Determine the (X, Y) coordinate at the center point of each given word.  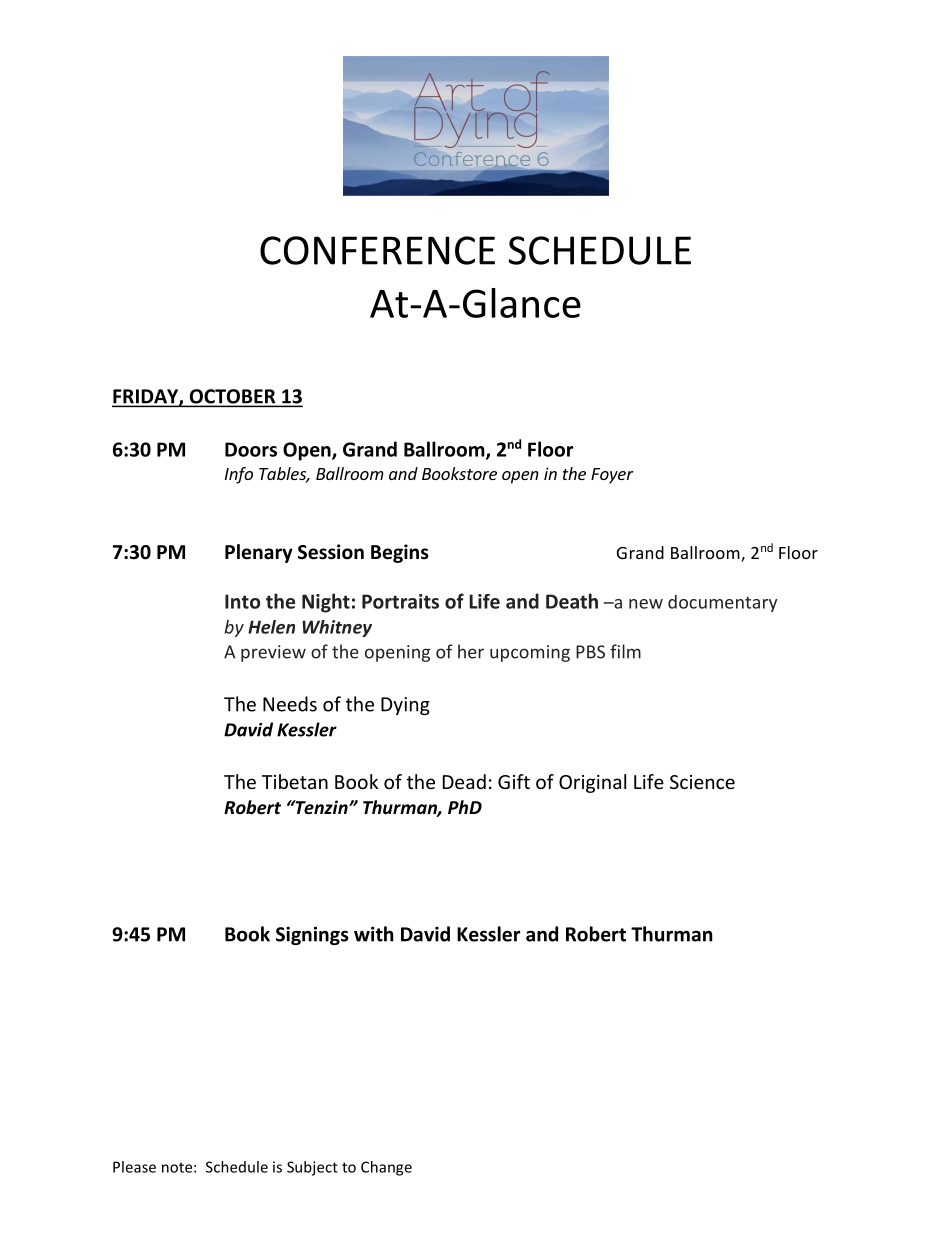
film (625, 651)
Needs (290, 704)
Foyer (612, 476)
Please (134, 1167)
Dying (405, 706)
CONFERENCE (377, 250)
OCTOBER (232, 397)
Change (386, 1168)
